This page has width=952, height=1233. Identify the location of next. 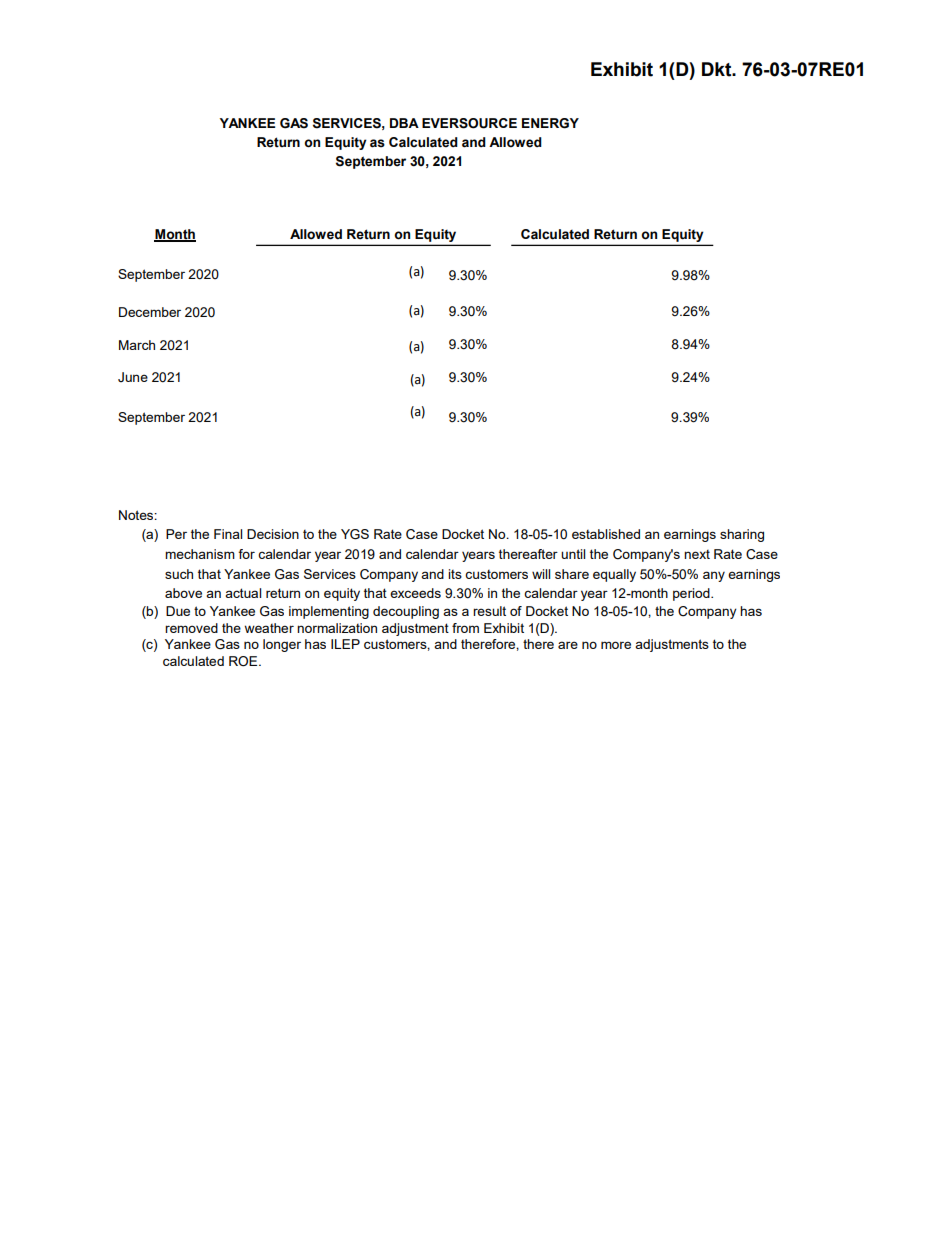
(697, 554).
